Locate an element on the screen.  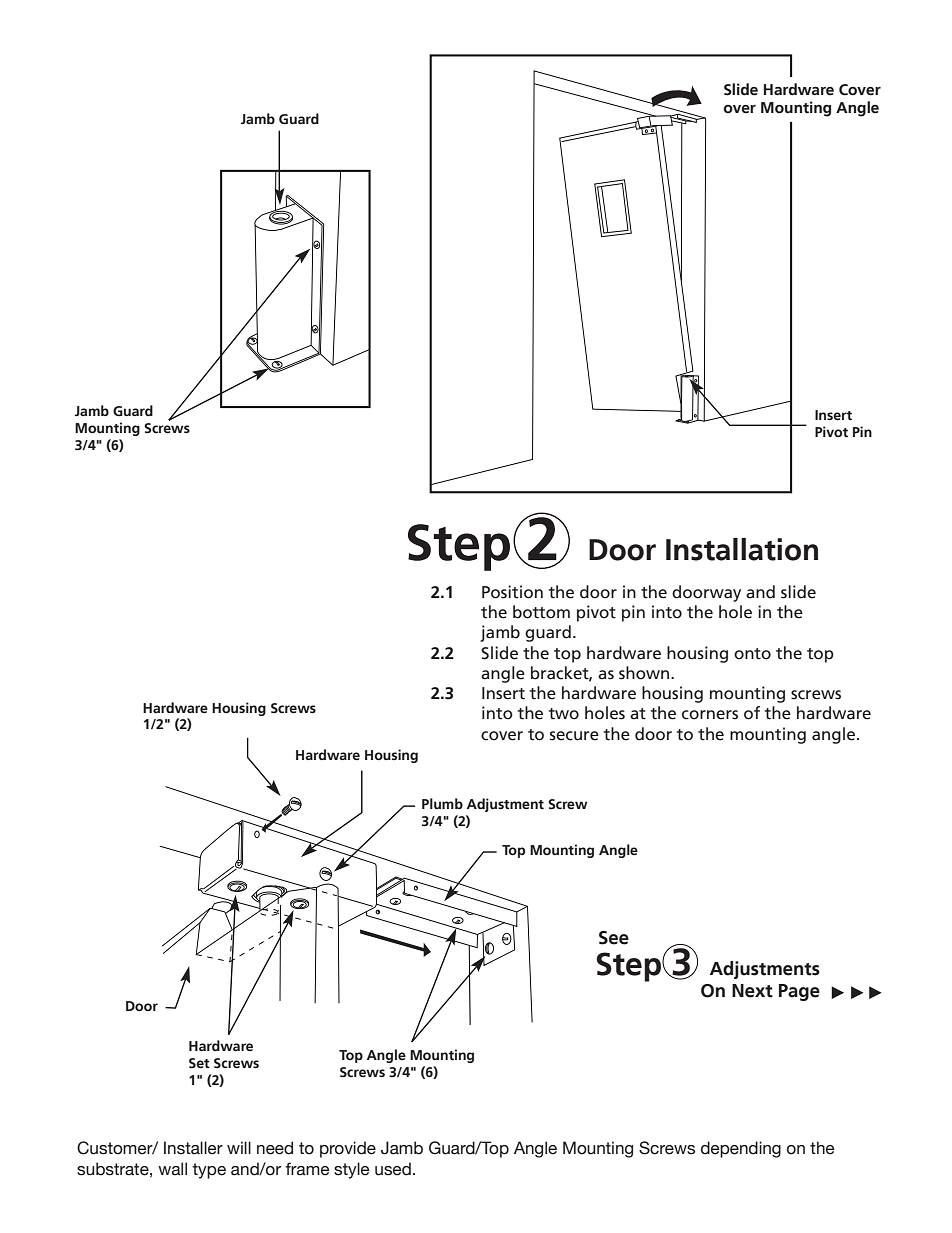
will is located at coordinates (239, 1147).
